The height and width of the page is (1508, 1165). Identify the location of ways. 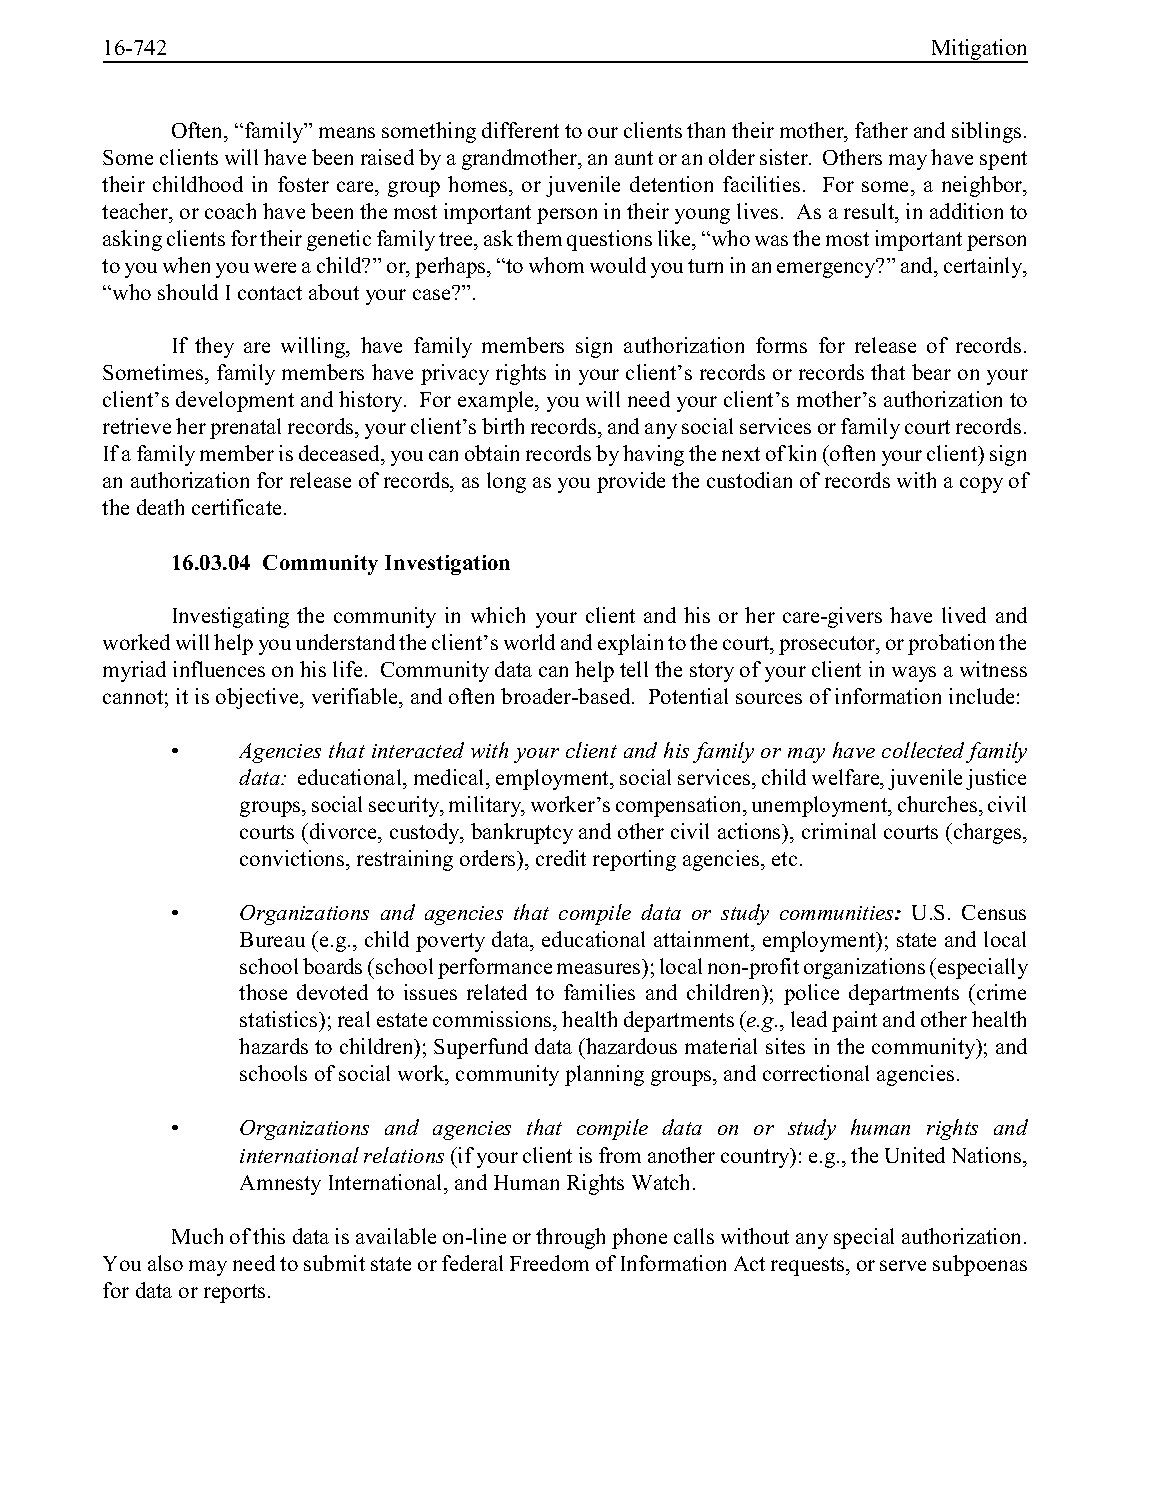
(914, 674).
